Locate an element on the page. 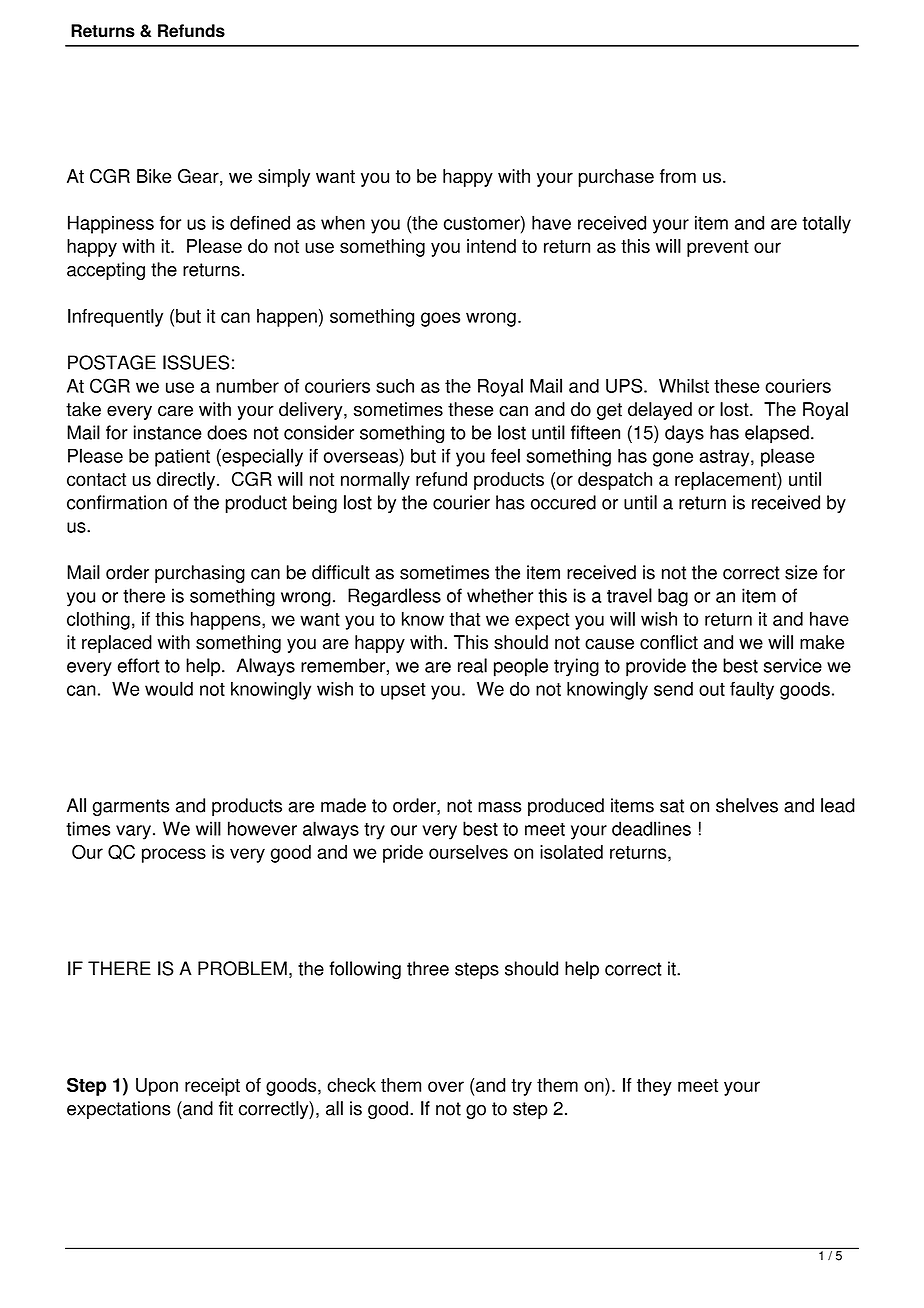  Bike is located at coordinates (154, 176).
